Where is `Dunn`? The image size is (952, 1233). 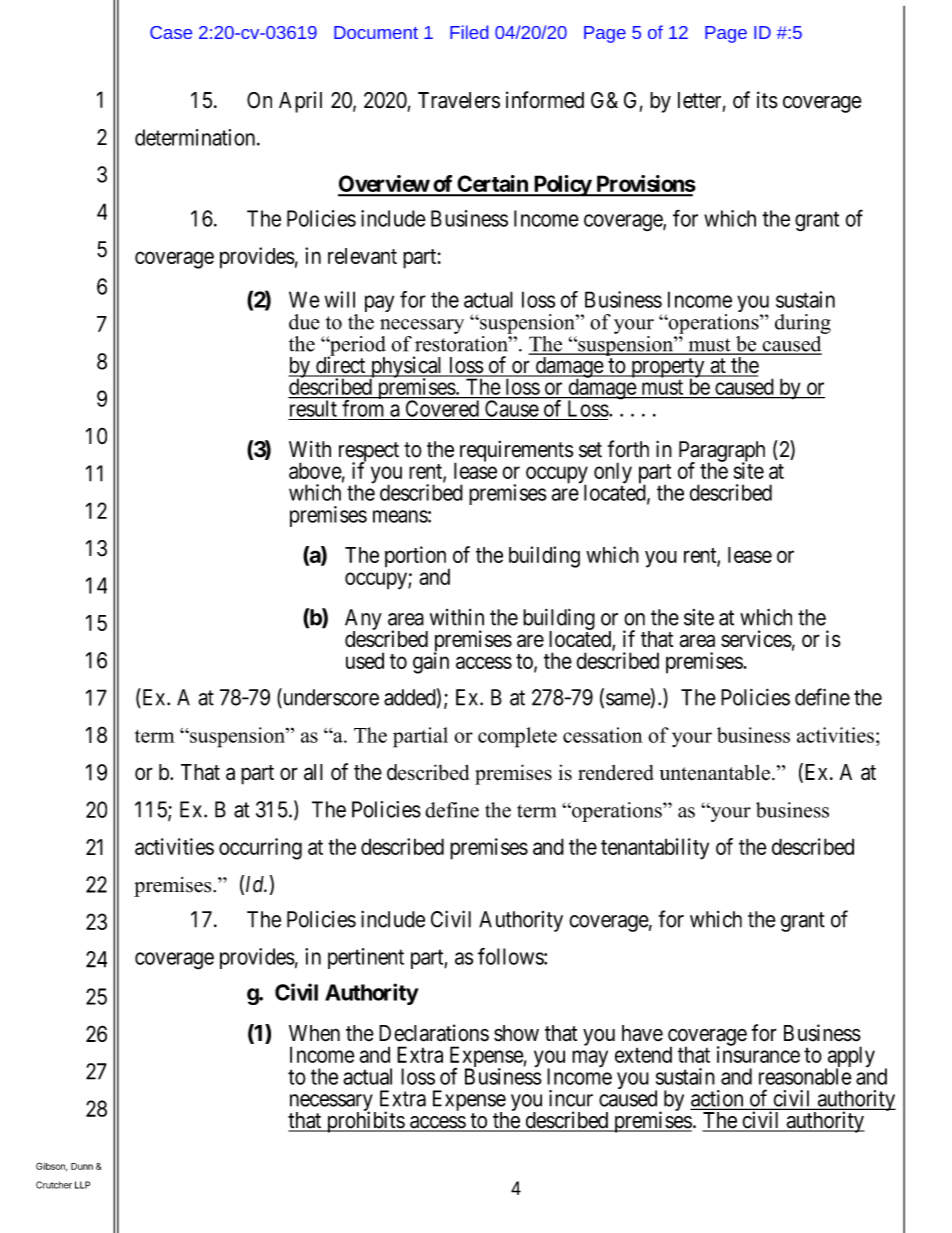
Dunn is located at coordinates (82, 1166).
